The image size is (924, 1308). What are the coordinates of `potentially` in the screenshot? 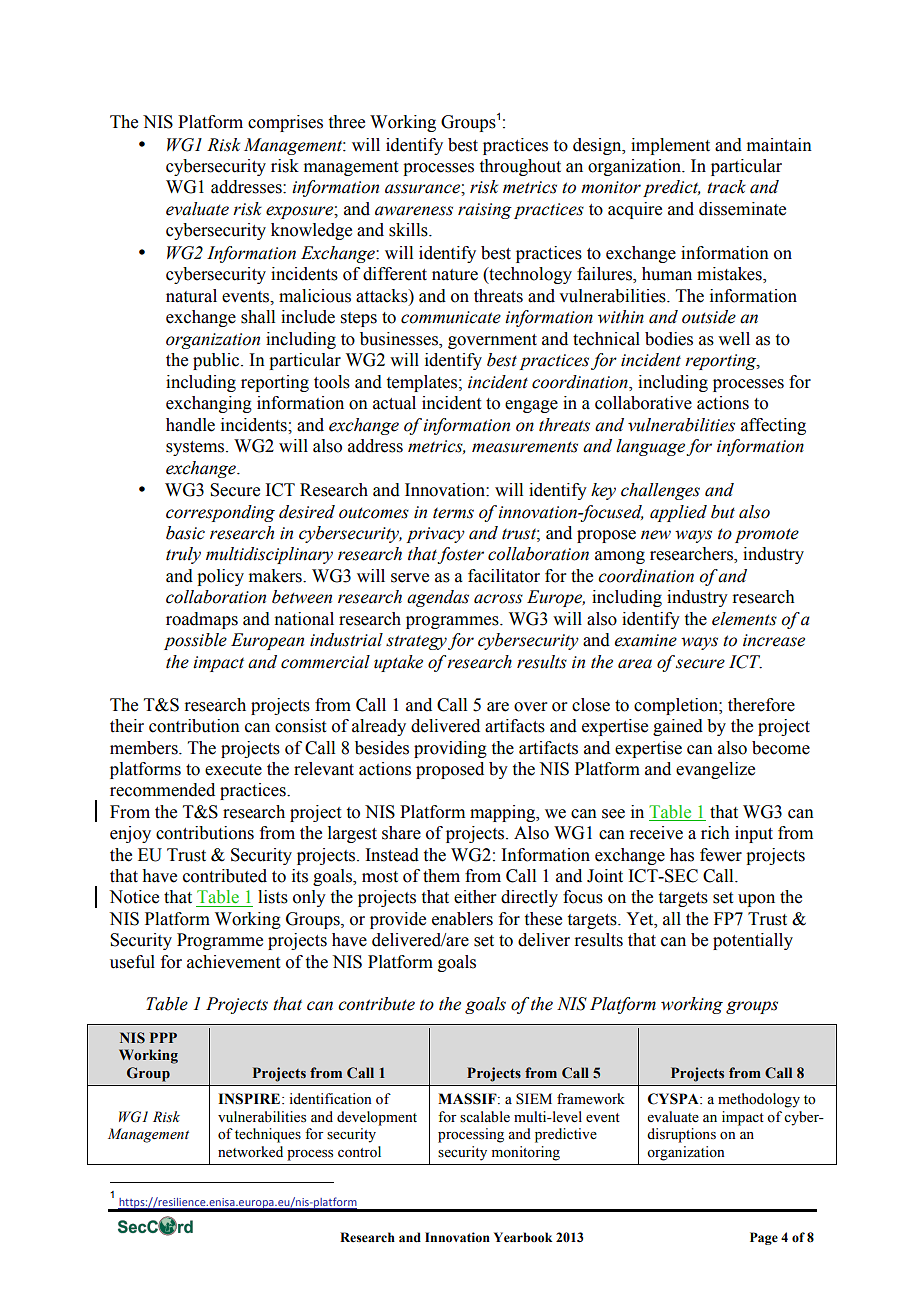 It's located at (753, 941).
